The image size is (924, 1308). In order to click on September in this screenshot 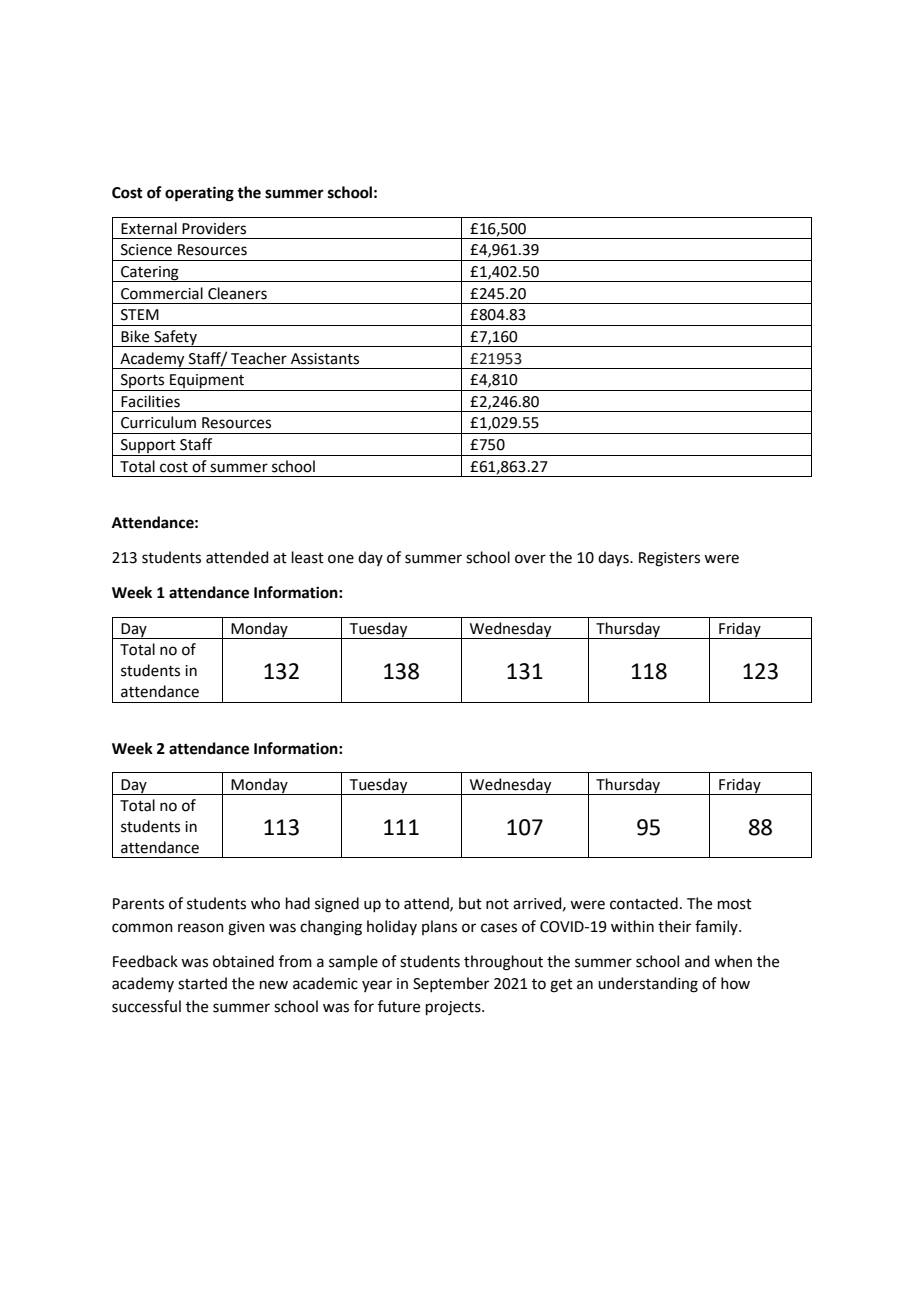, I will do `click(451, 984)`.
